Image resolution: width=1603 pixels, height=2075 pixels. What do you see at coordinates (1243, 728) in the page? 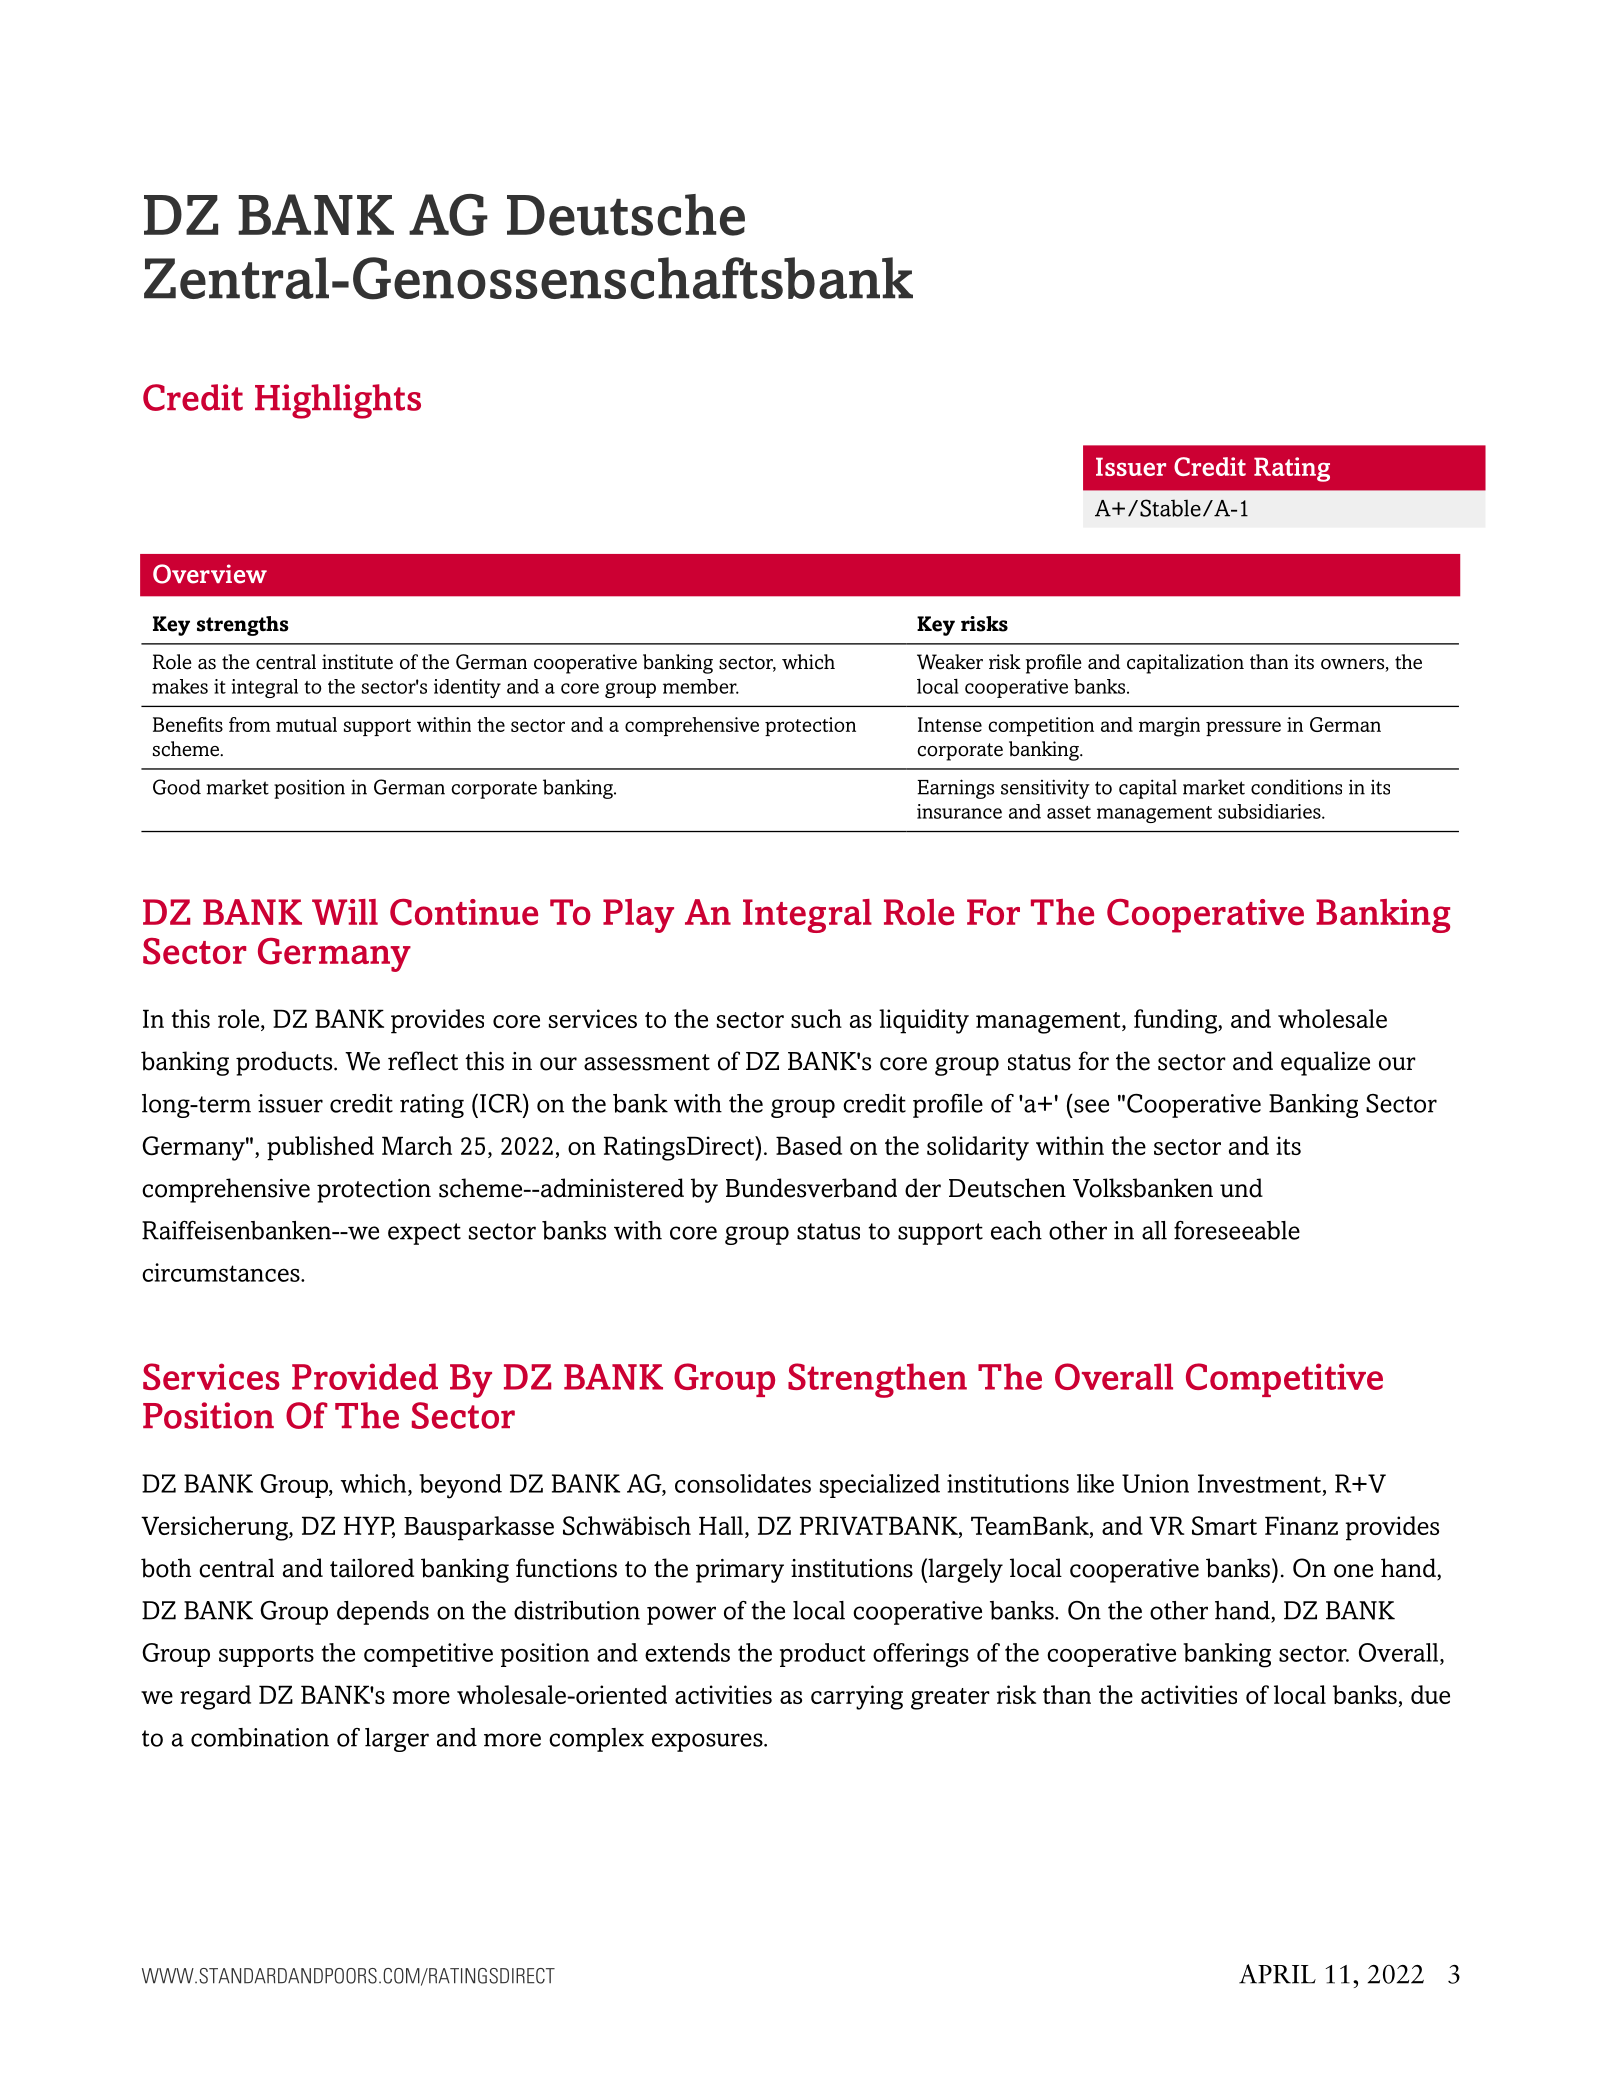
I see `pressure` at bounding box center [1243, 728].
